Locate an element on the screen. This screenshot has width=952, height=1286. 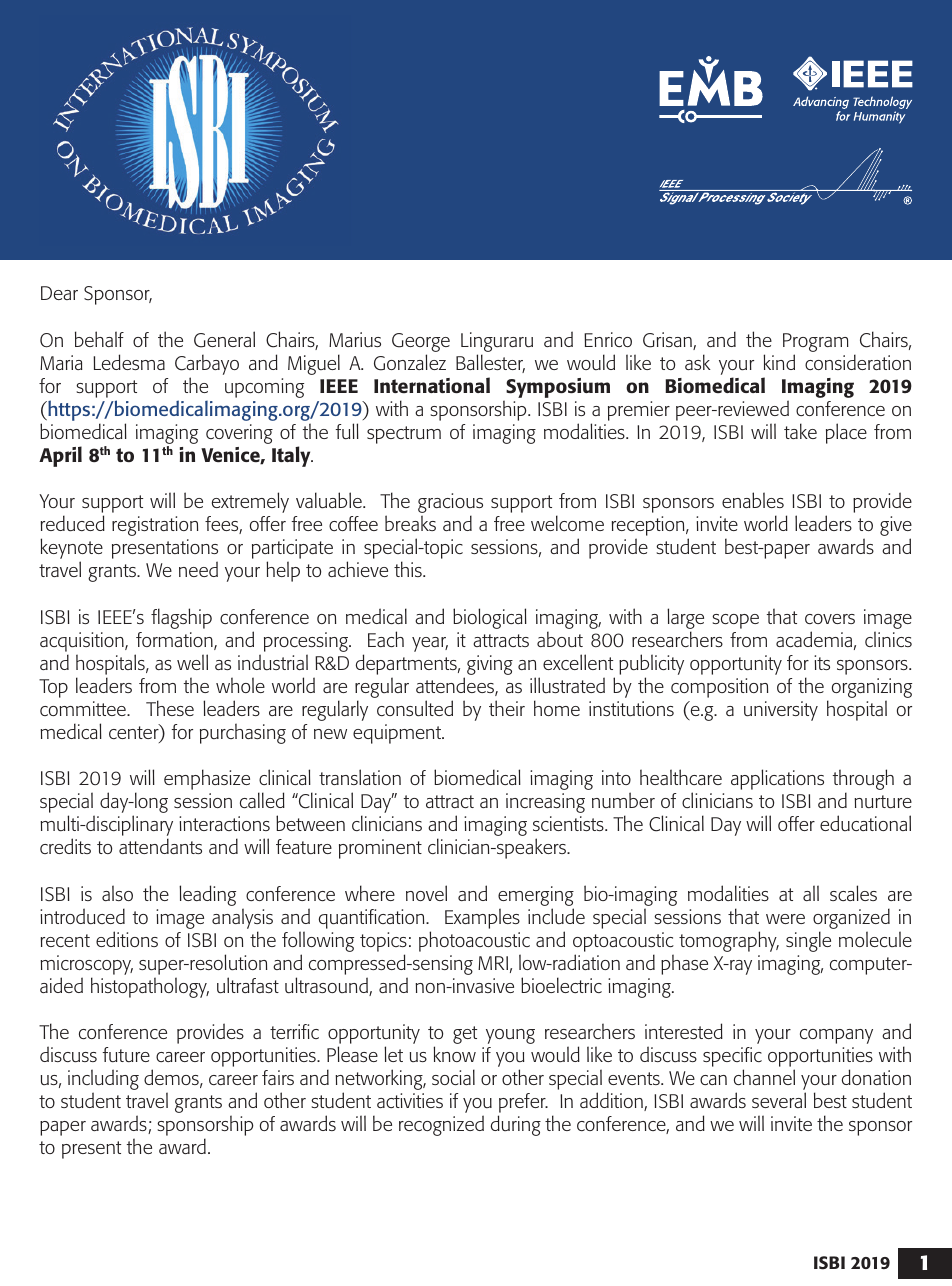
need is located at coordinates (198, 569).
